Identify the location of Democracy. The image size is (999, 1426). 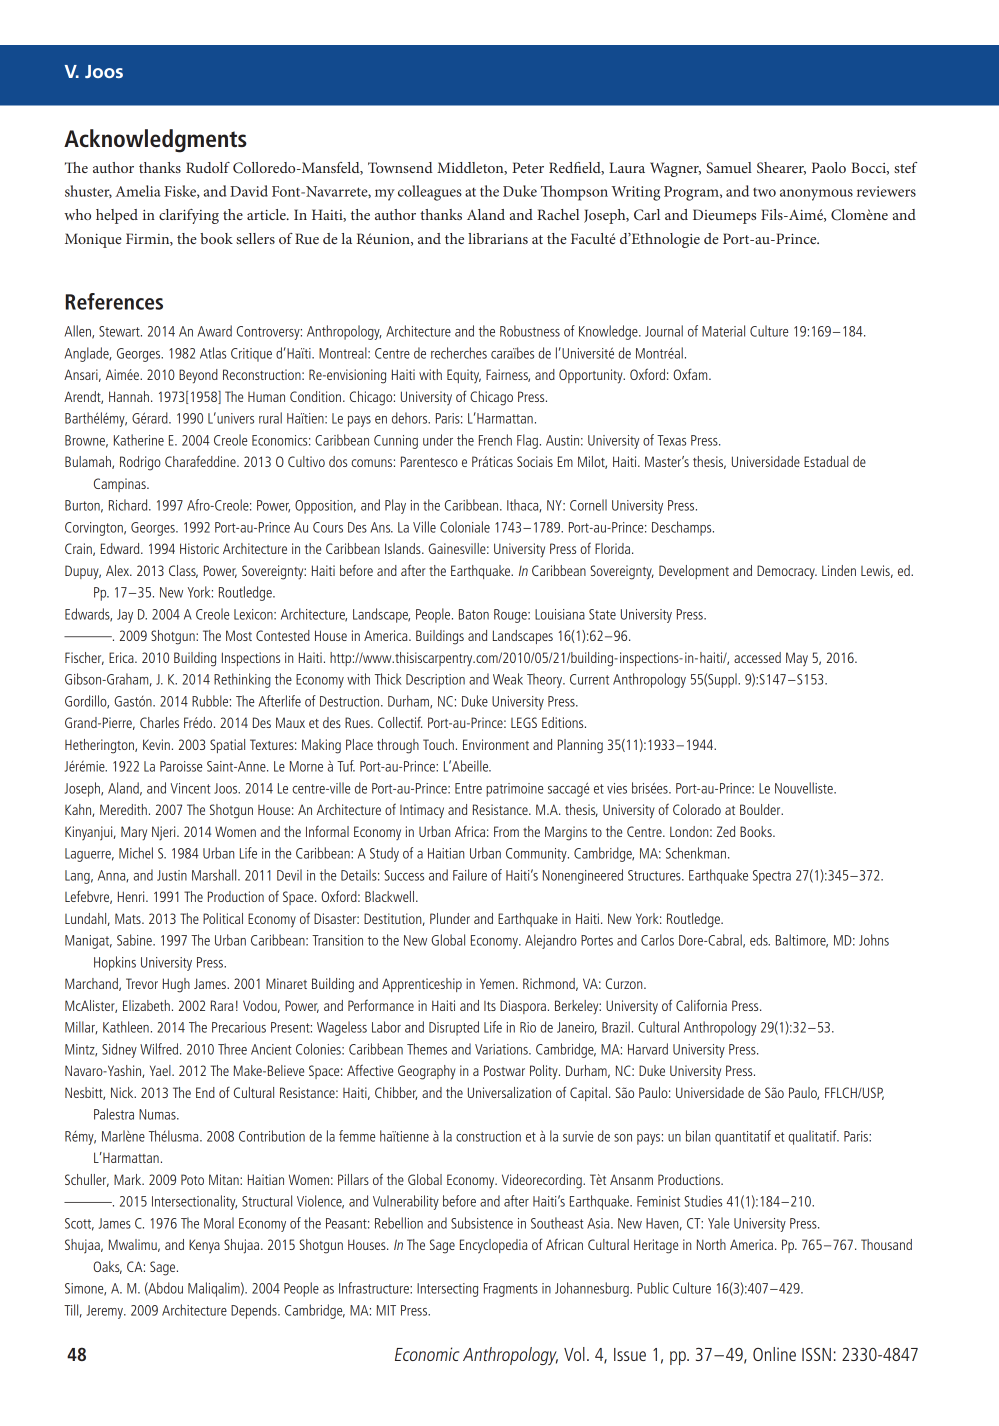
(787, 572).
